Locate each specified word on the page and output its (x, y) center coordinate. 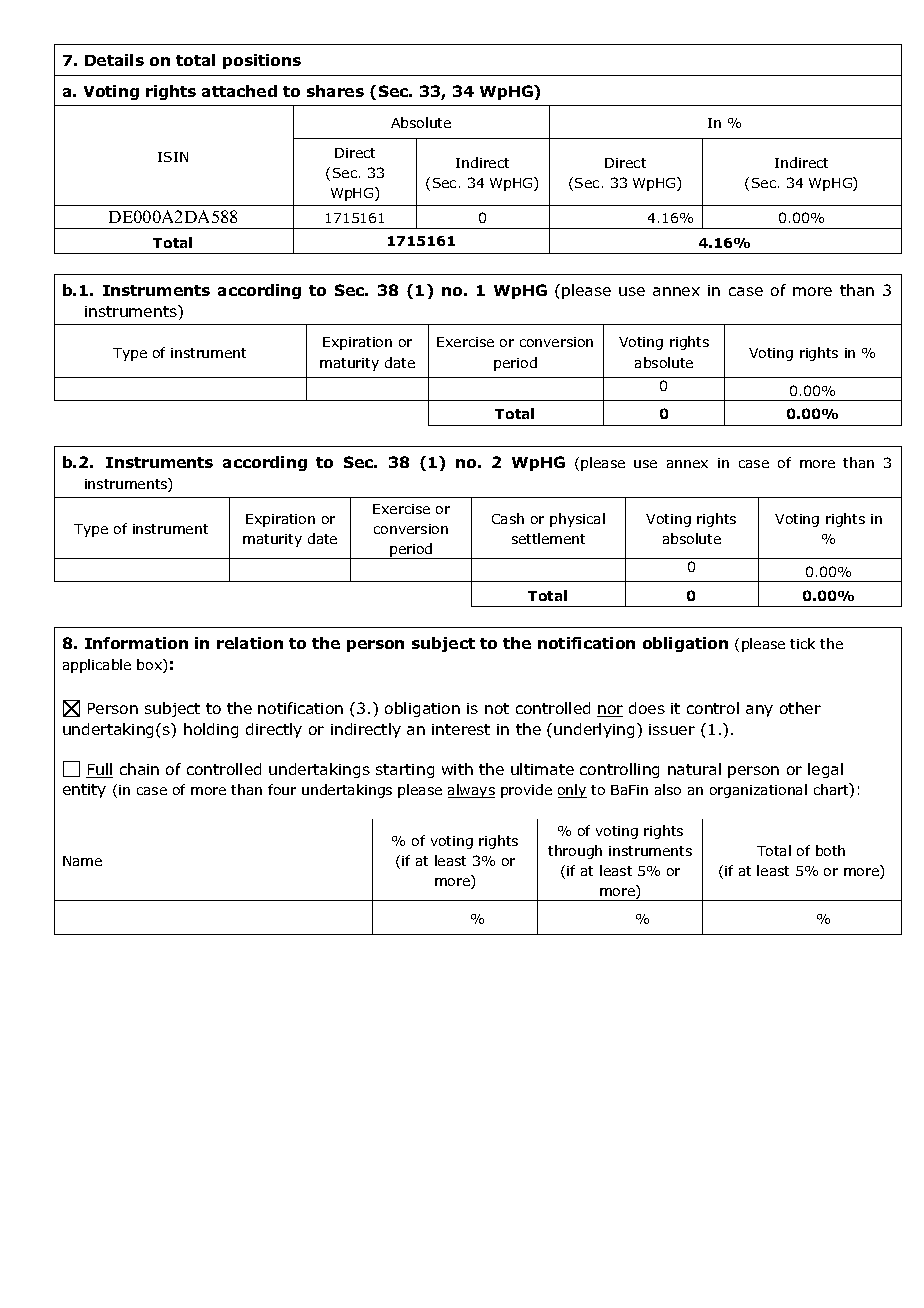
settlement (548, 538)
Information (136, 643)
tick (802, 643)
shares (335, 91)
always (471, 791)
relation (250, 643)
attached (239, 91)
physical (577, 520)
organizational (758, 791)
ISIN (173, 157)
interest (461, 729)
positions (262, 61)
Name (82, 861)
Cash (508, 518)
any (759, 711)
